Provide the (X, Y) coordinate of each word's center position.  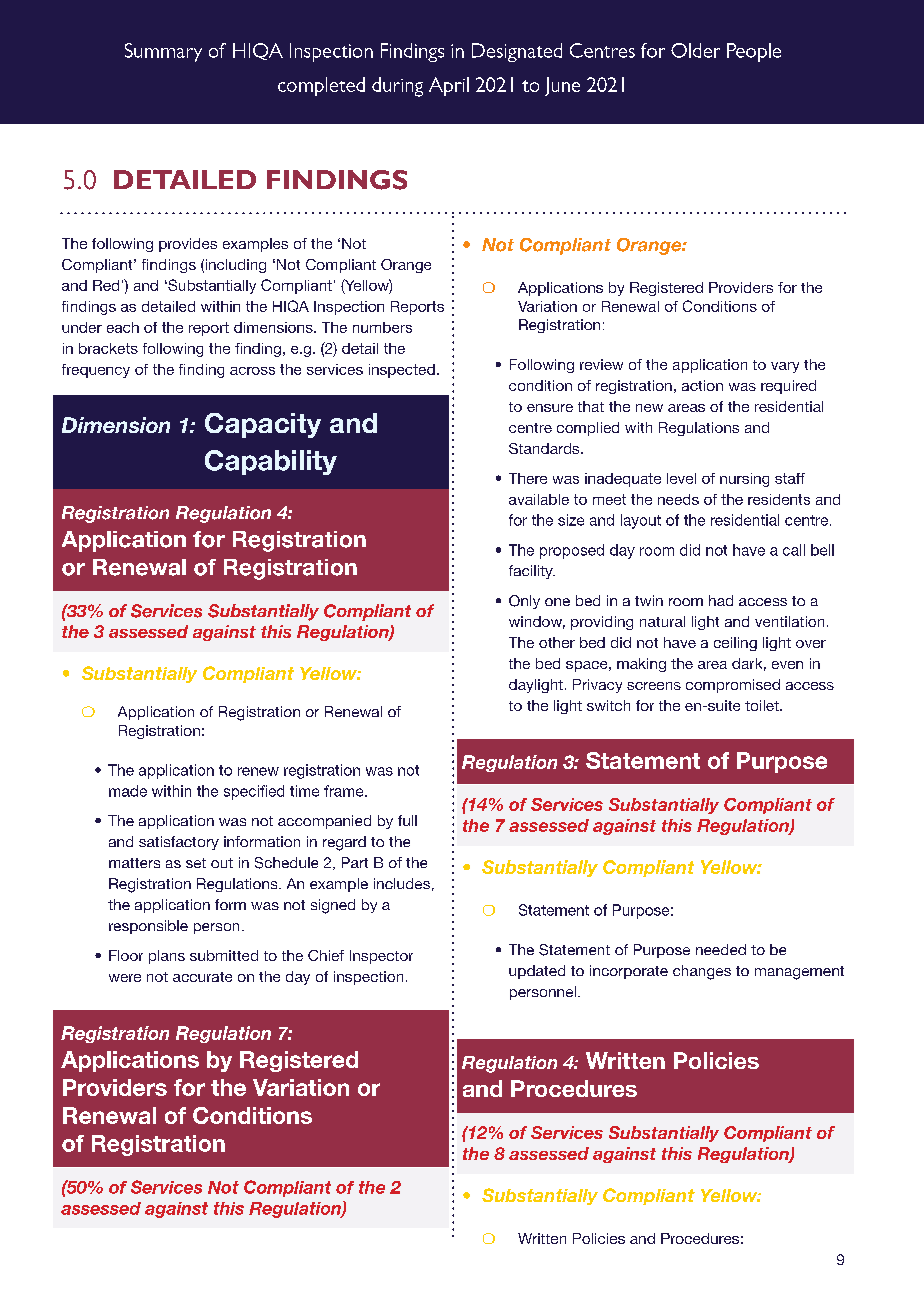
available (539, 499)
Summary (163, 52)
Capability (271, 462)
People (754, 52)
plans (167, 957)
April (449, 86)
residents (779, 499)
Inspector (381, 957)
